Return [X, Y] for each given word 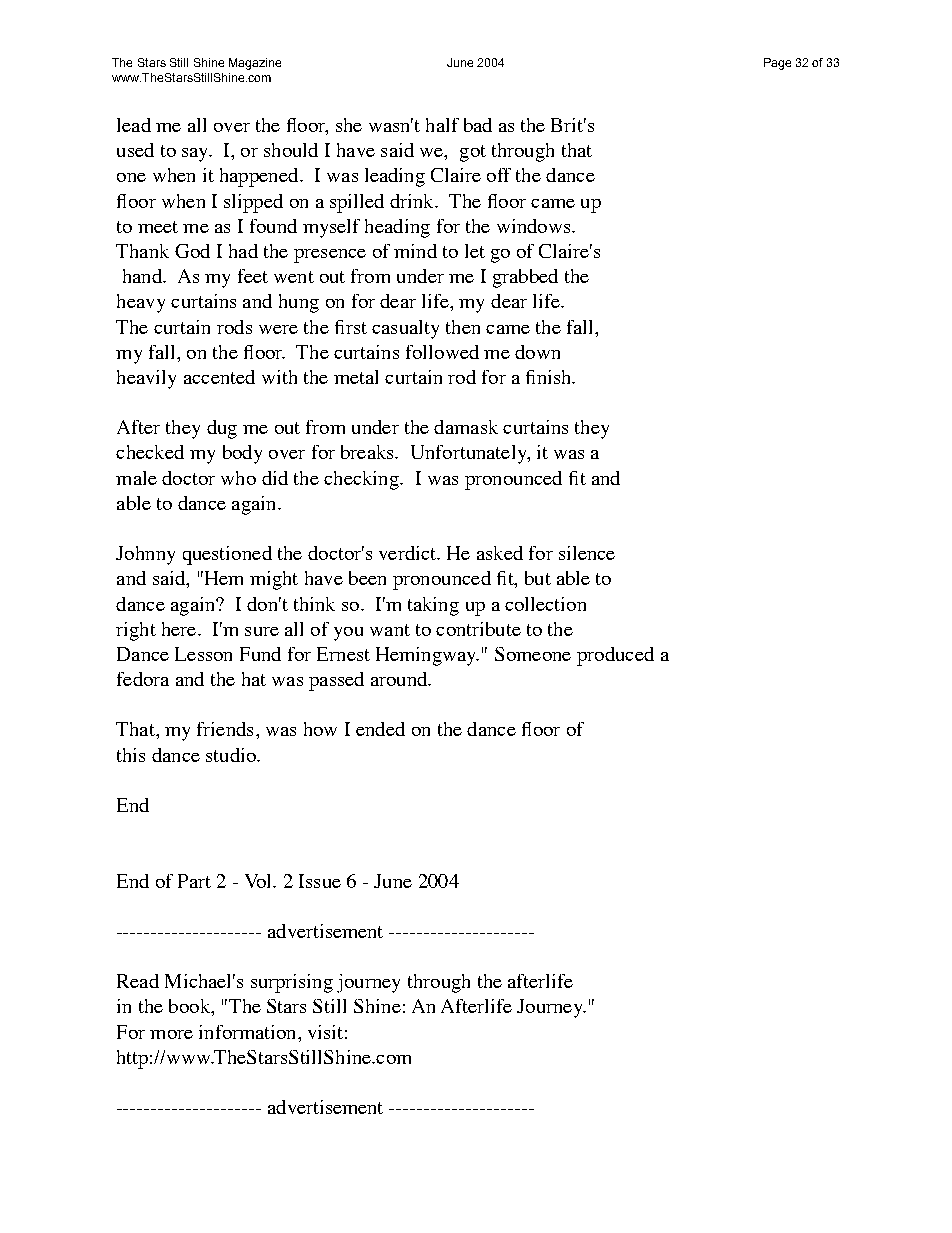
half [442, 125]
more [171, 1034]
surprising [292, 983]
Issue [320, 881]
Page [777, 64]
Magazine [255, 64]
